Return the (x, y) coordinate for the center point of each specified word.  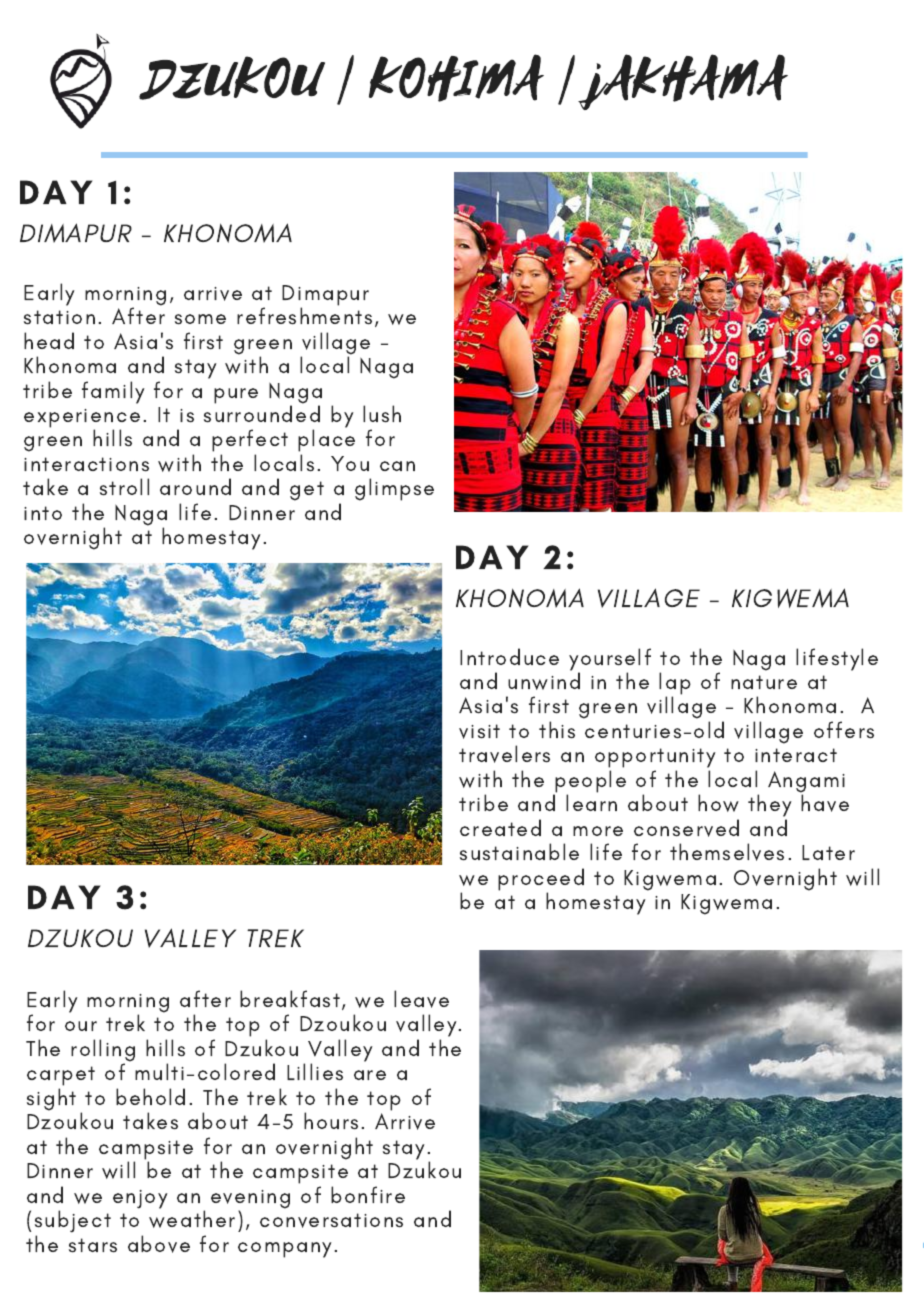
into (43, 513)
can (397, 466)
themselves (727, 852)
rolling (103, 1051)
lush (382, 414)
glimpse (394, 489)
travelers (504, 754)
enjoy (140, 1199)
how (718, 803)
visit (479, 731)
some (200, 319)
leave (421, 999)
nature (764, 682)
